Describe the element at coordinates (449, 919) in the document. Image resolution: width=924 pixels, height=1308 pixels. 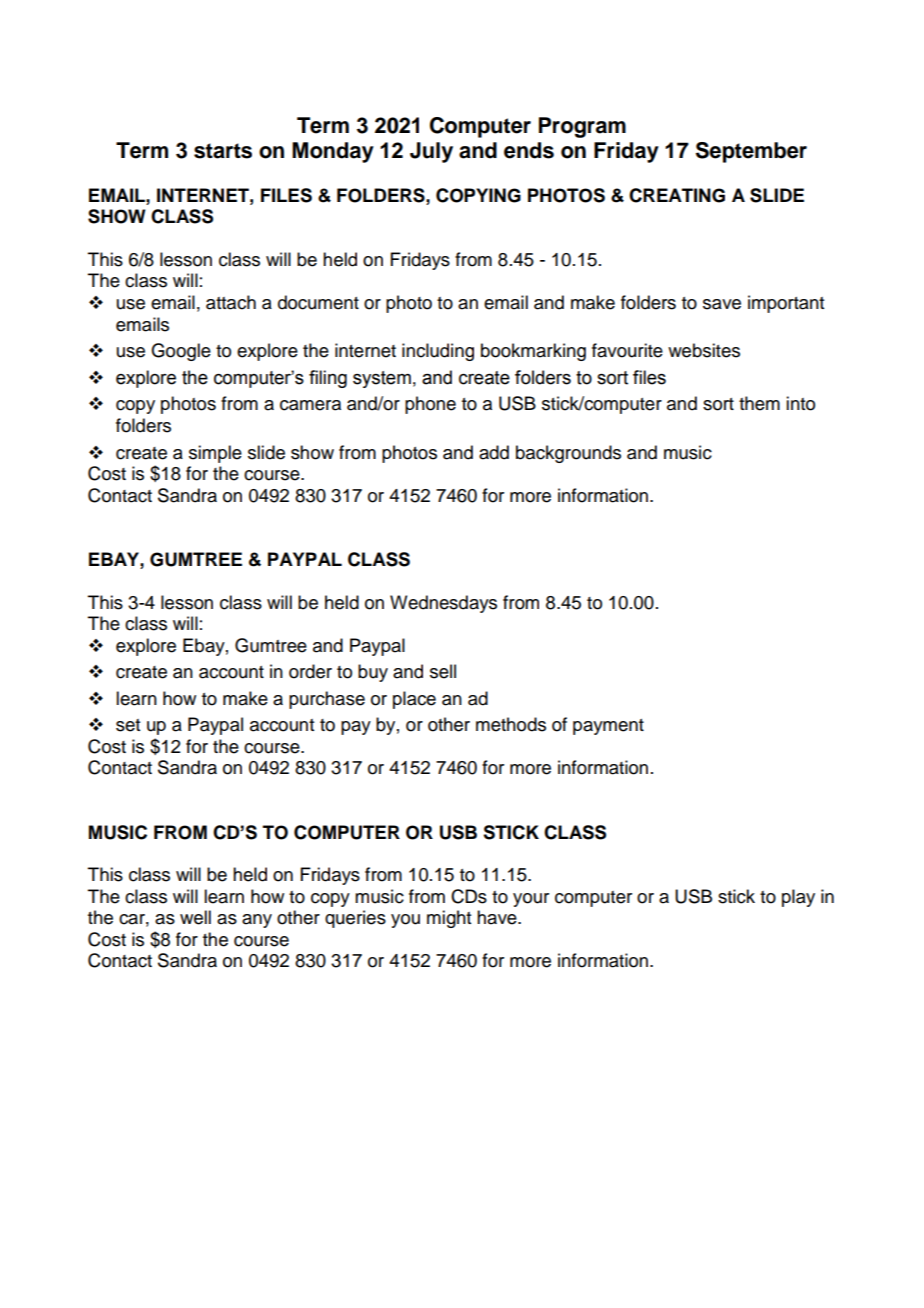
I see `might` at that location.
